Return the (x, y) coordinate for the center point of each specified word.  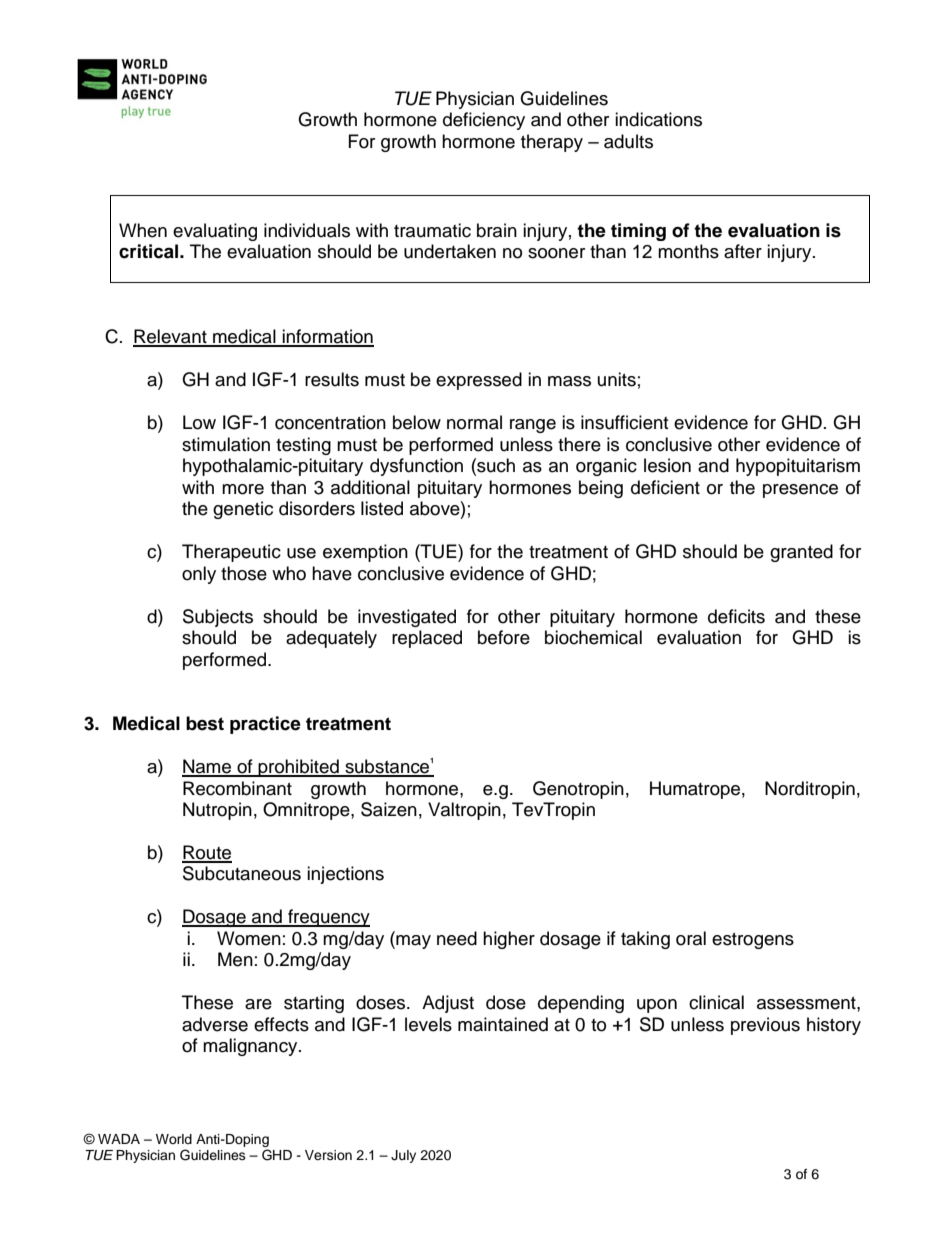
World (174, 1139)
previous (765, 1026)
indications (658, 119)
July (403, 1156)
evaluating (215, 232)
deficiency (484, 121)
